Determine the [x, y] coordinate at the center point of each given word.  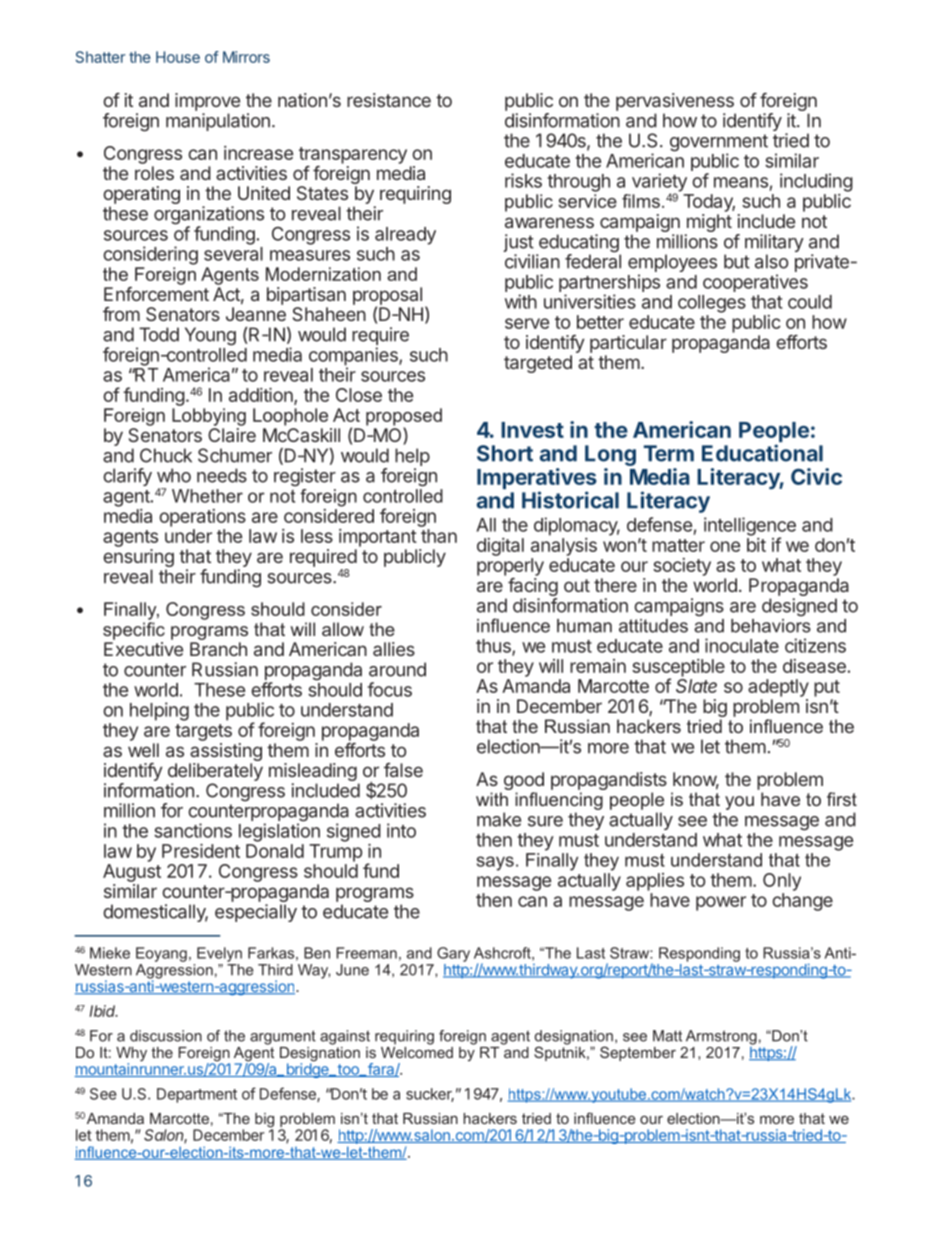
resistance [389, 100]
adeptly [778, 688]
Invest [532, 430]
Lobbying [209, 417]
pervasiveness [675, 102]
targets [203, 732]
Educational [762, 453]
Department [197, 1095]
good [524, 781]
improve [207, 102]
